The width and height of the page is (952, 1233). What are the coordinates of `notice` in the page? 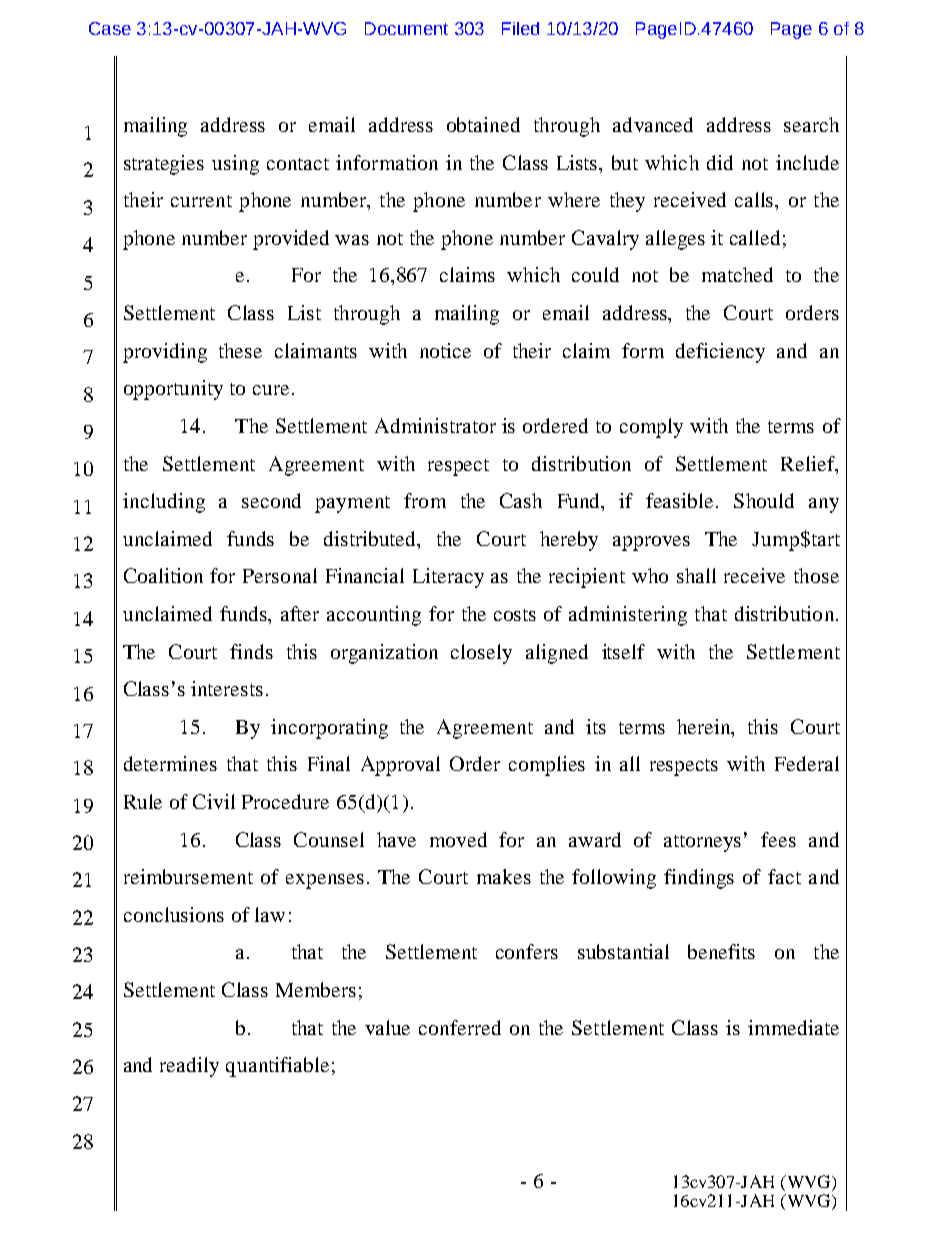 It's located at (445, 350).
